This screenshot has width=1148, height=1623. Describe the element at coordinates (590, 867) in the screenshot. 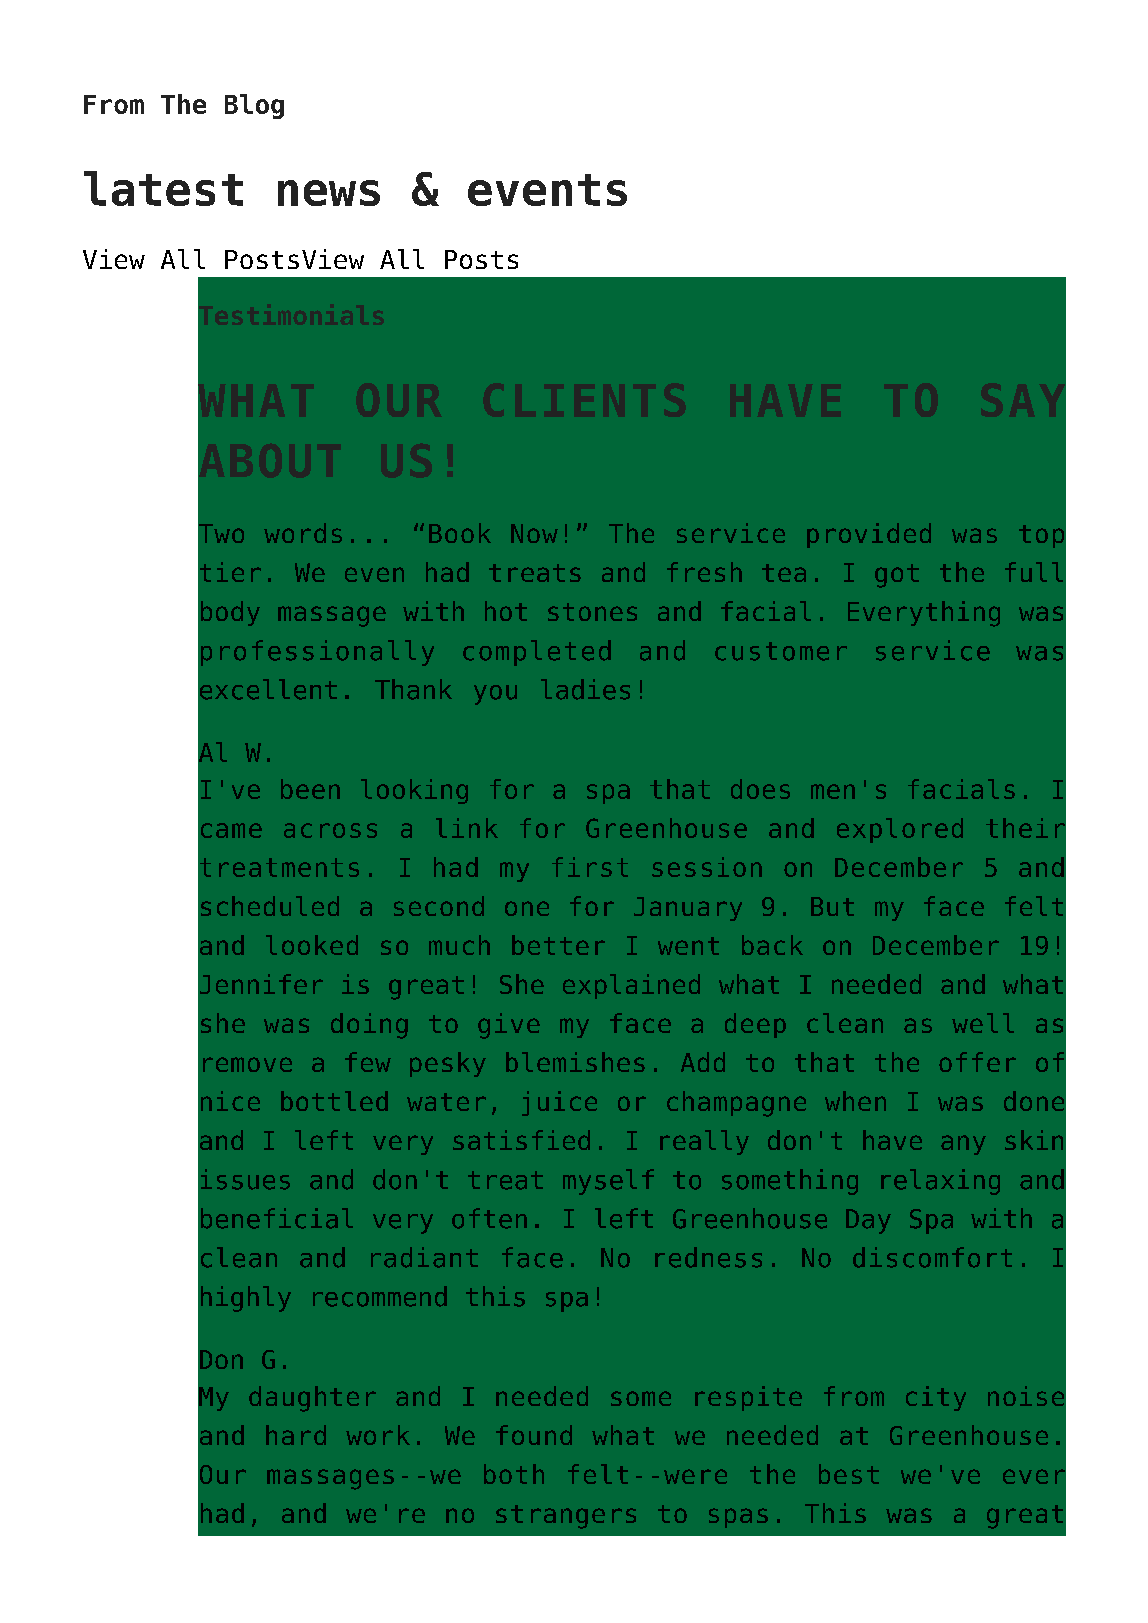

I see `first` at that location.
